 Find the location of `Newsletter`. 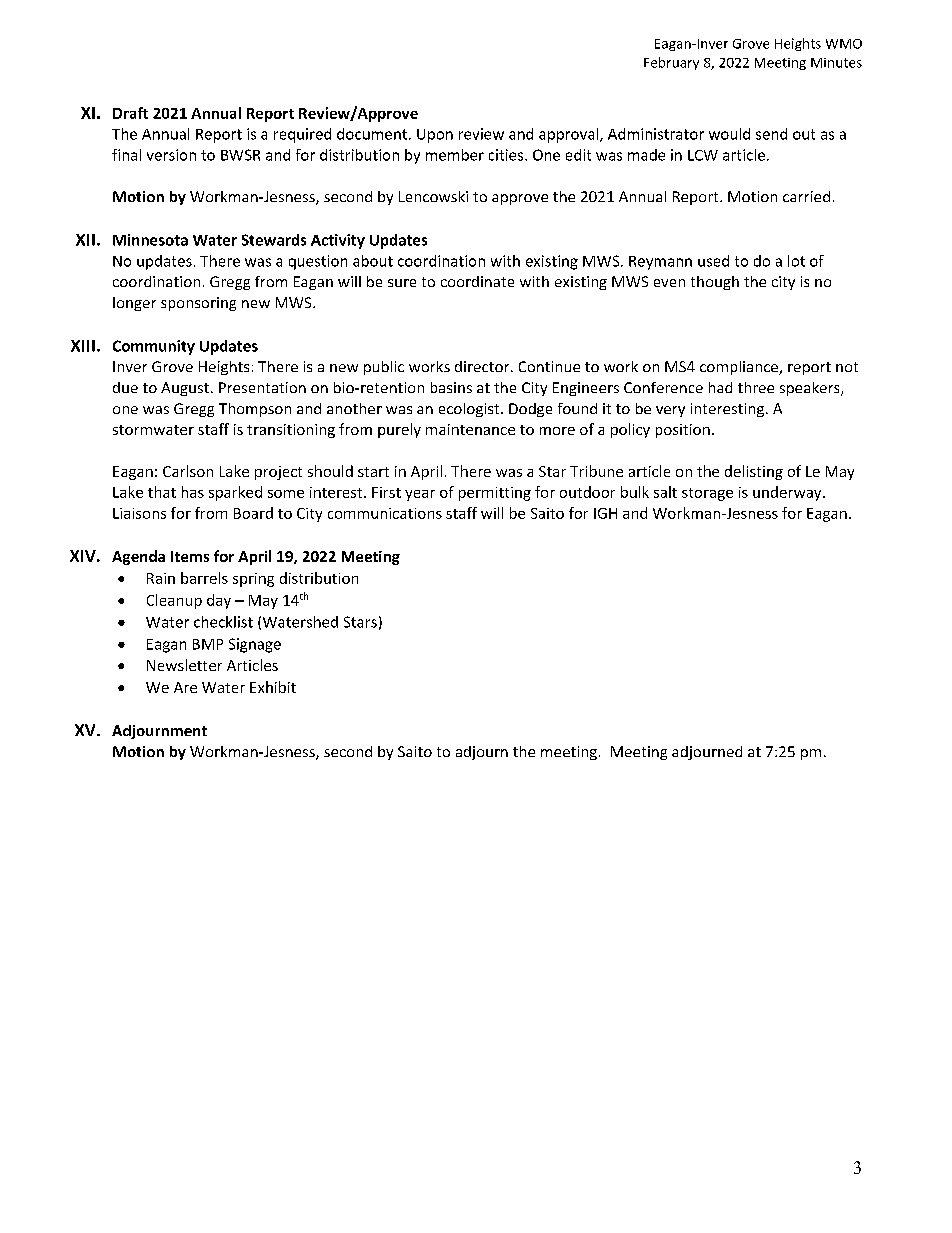

Newsletter is located at coordinates (184, 665).
